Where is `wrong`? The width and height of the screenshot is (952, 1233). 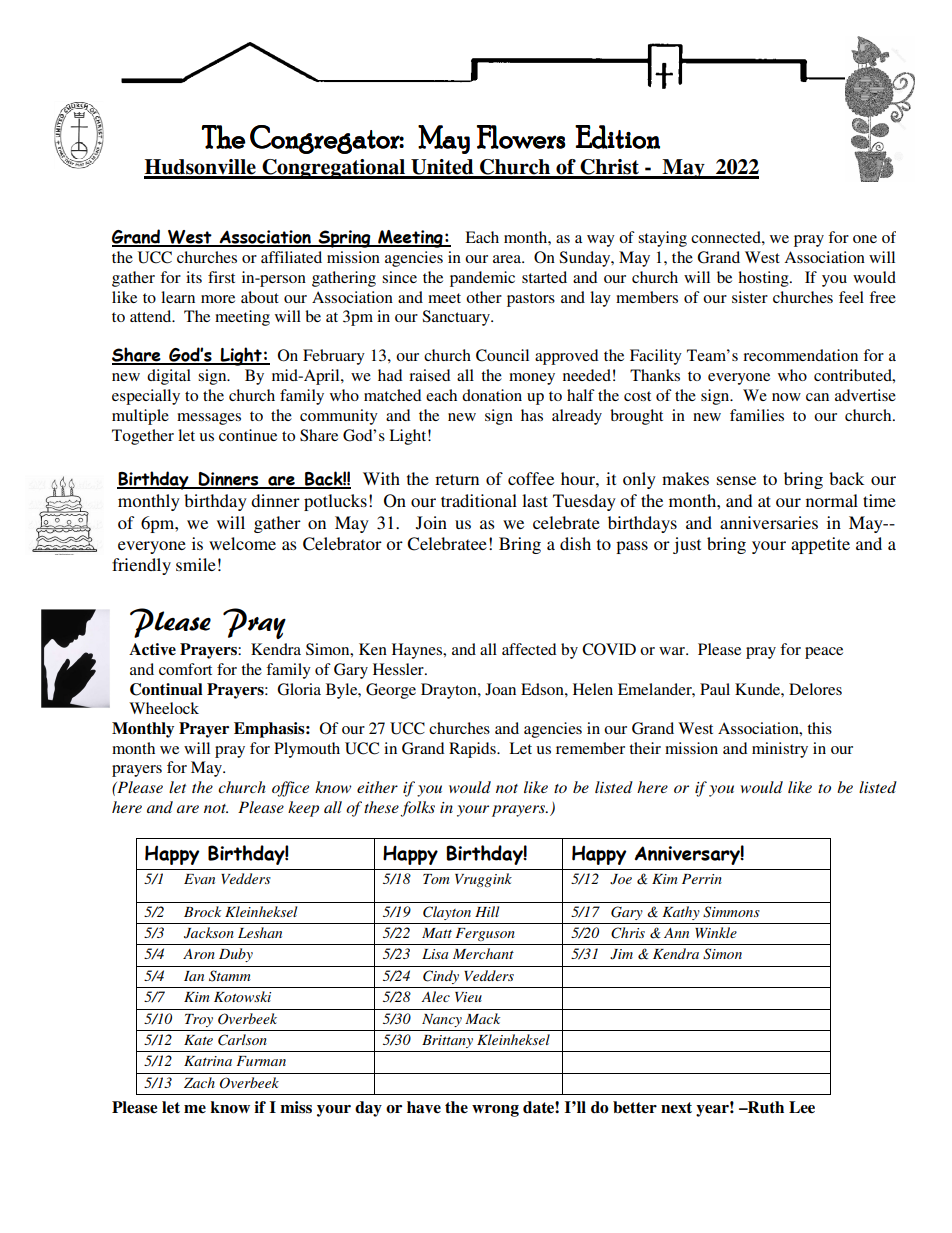 wrong is located at coordinates (495, 1111).
